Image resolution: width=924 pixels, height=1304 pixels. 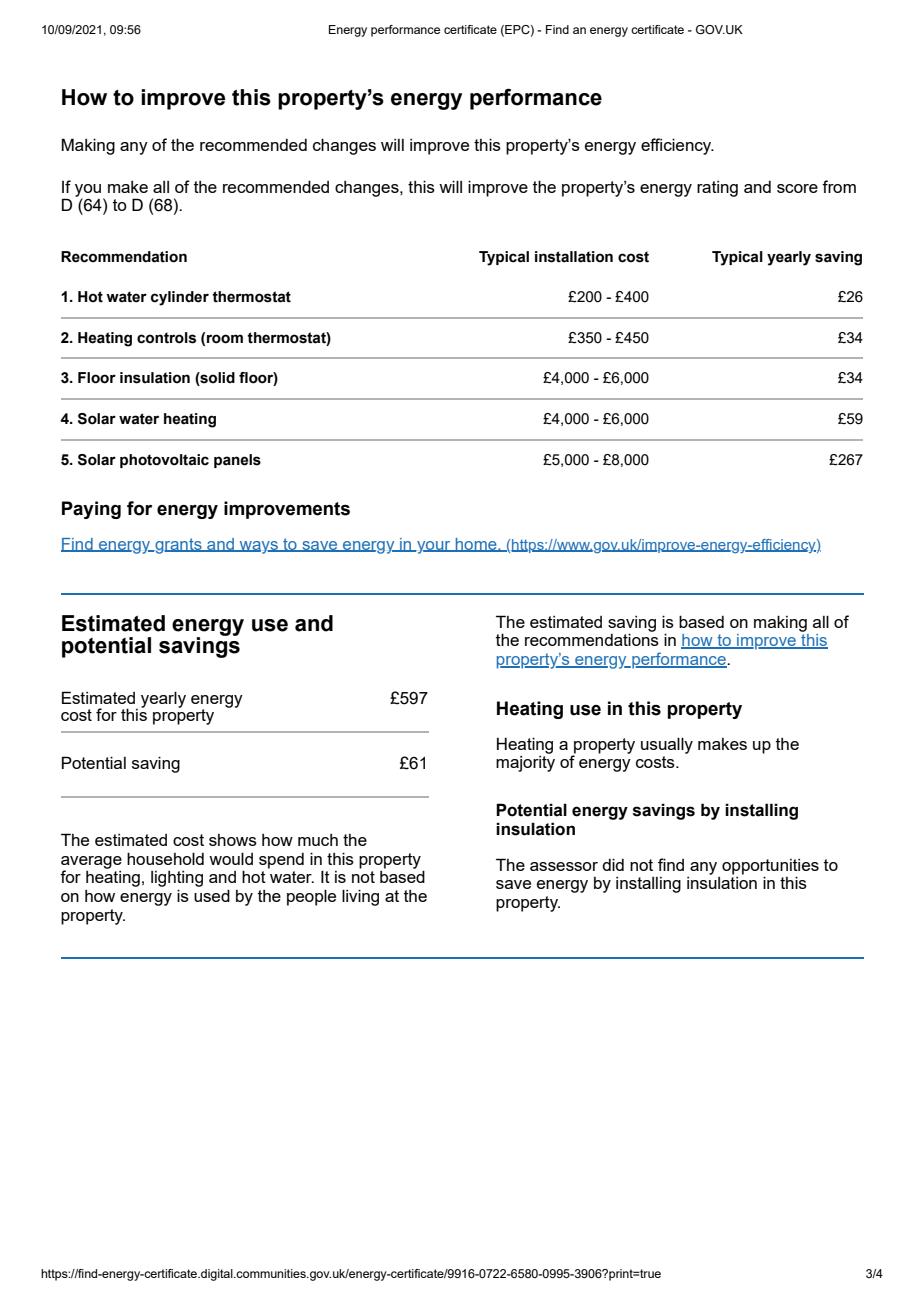 What do you see at coordinates (177, 879) in the document?
I see `lighting` at bounding box center [177, 879].
